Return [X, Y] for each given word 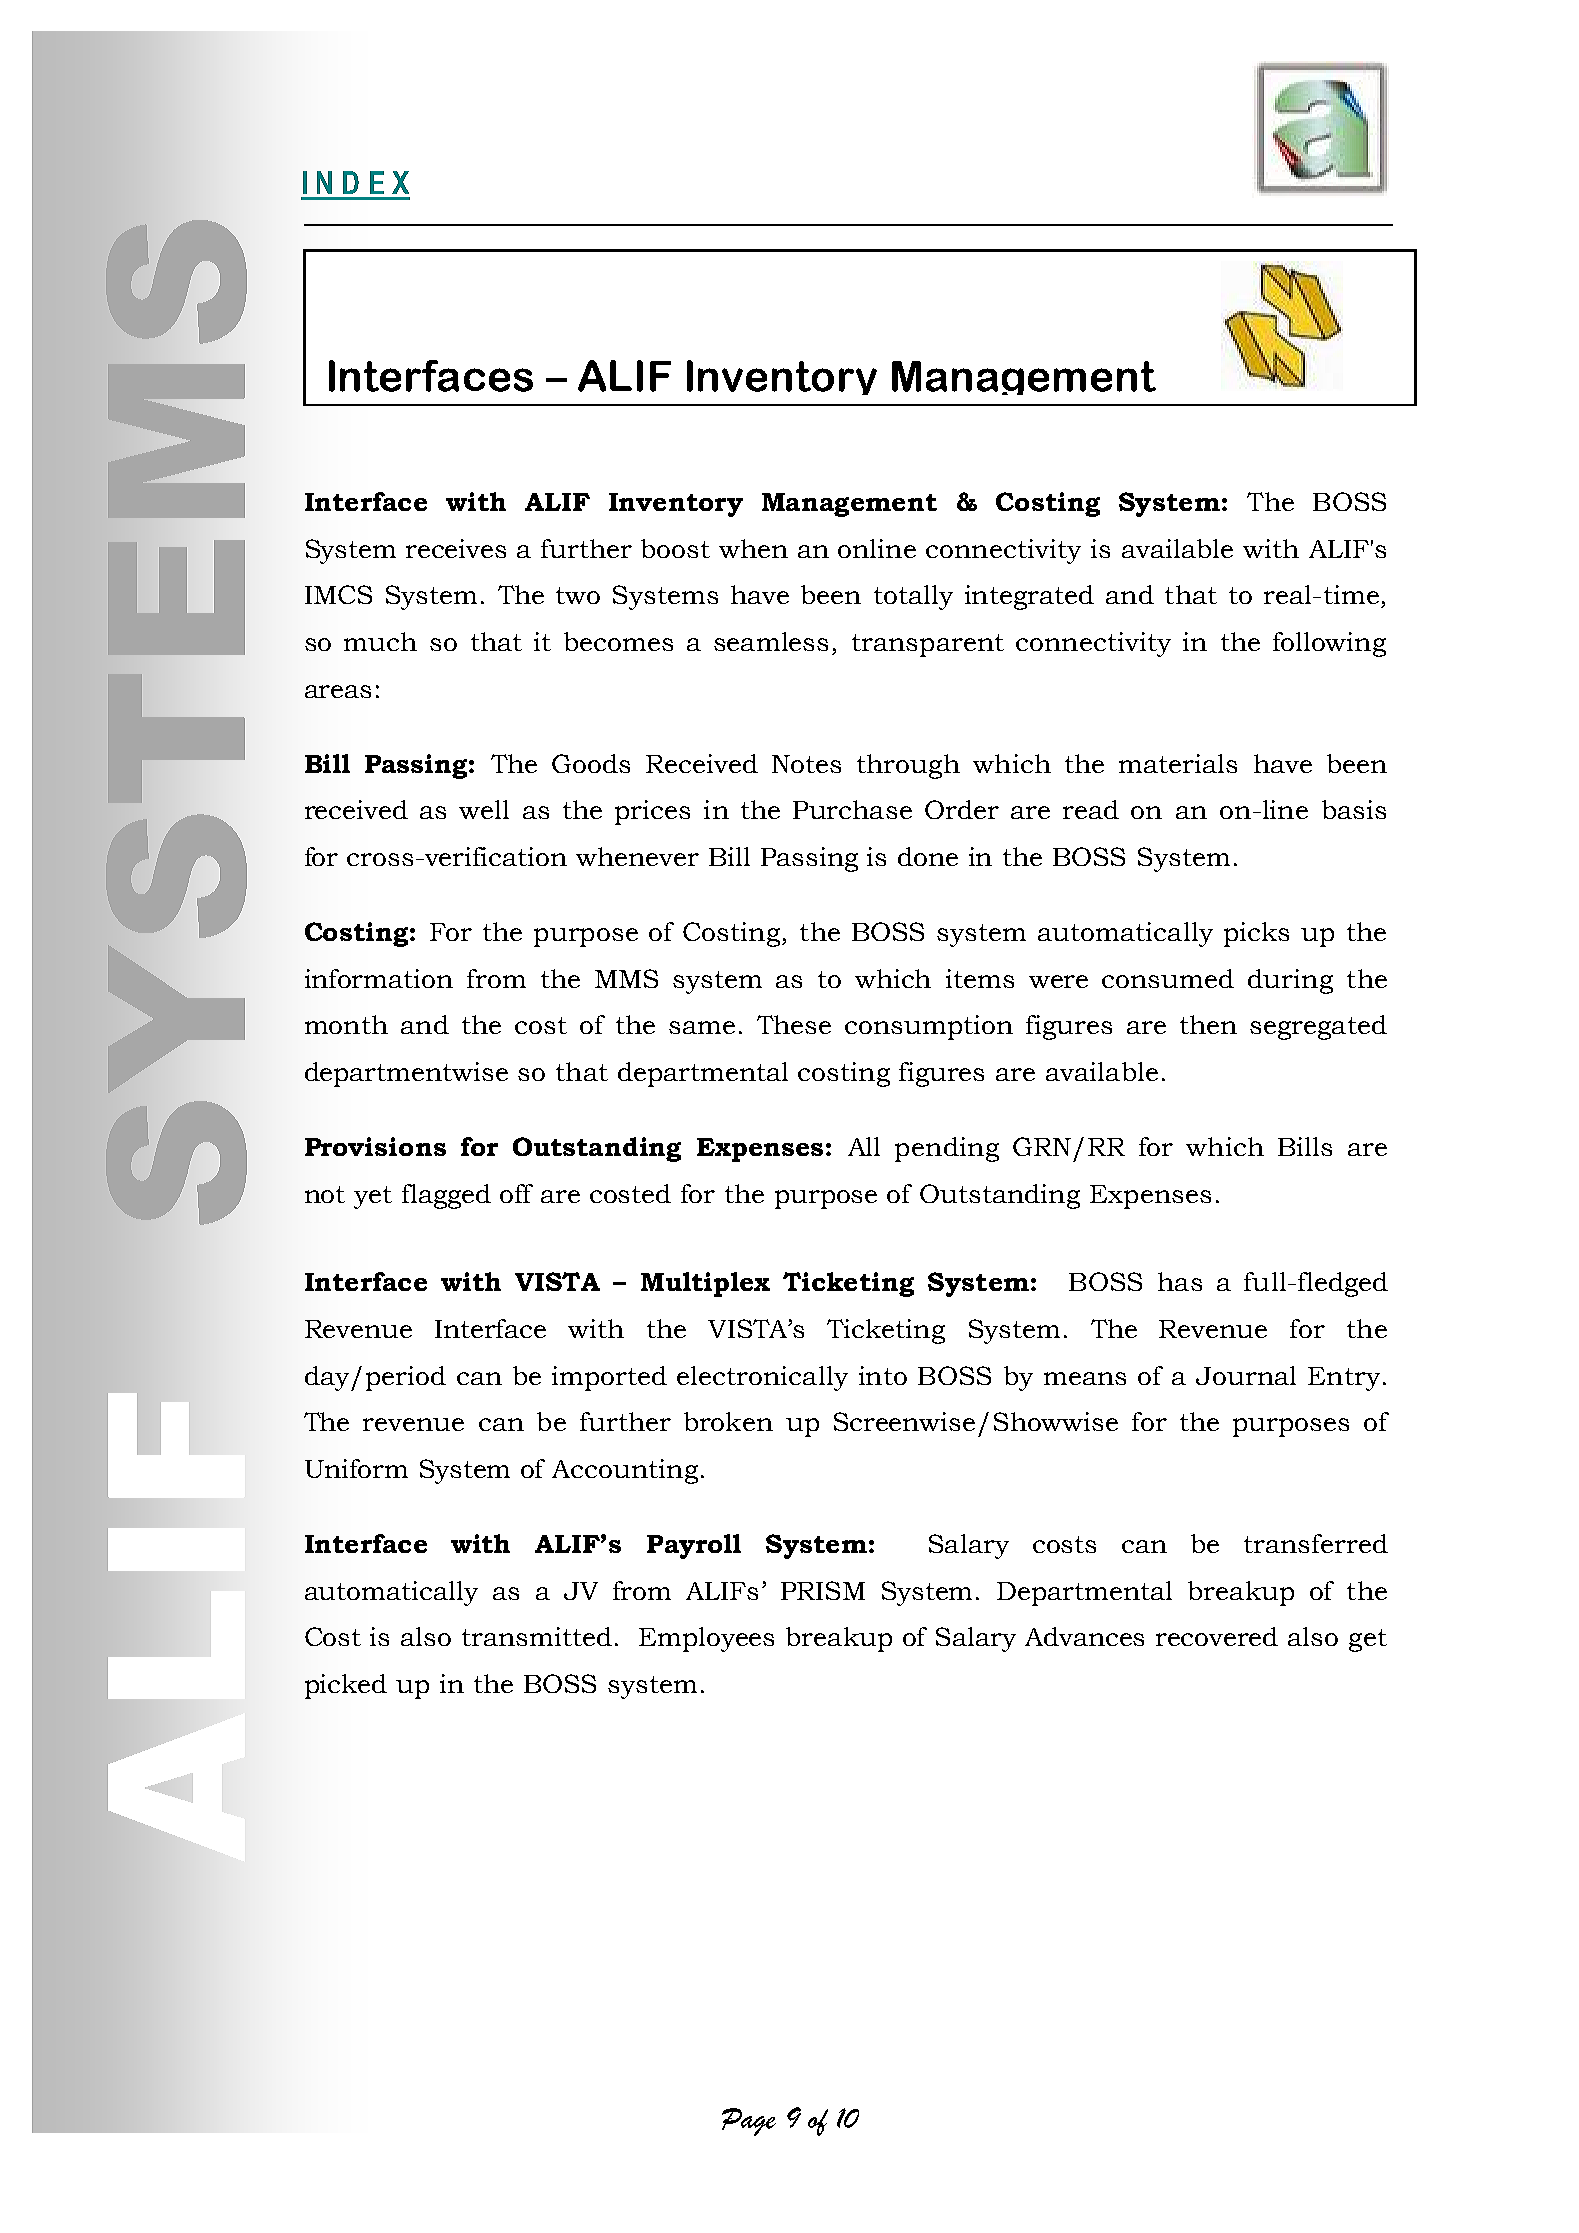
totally [913, 597]
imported [609, 1378]
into [883, 1375]
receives [456, 548]
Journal [1246, 1375]
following [1329, 644]
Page [749, 2122]
